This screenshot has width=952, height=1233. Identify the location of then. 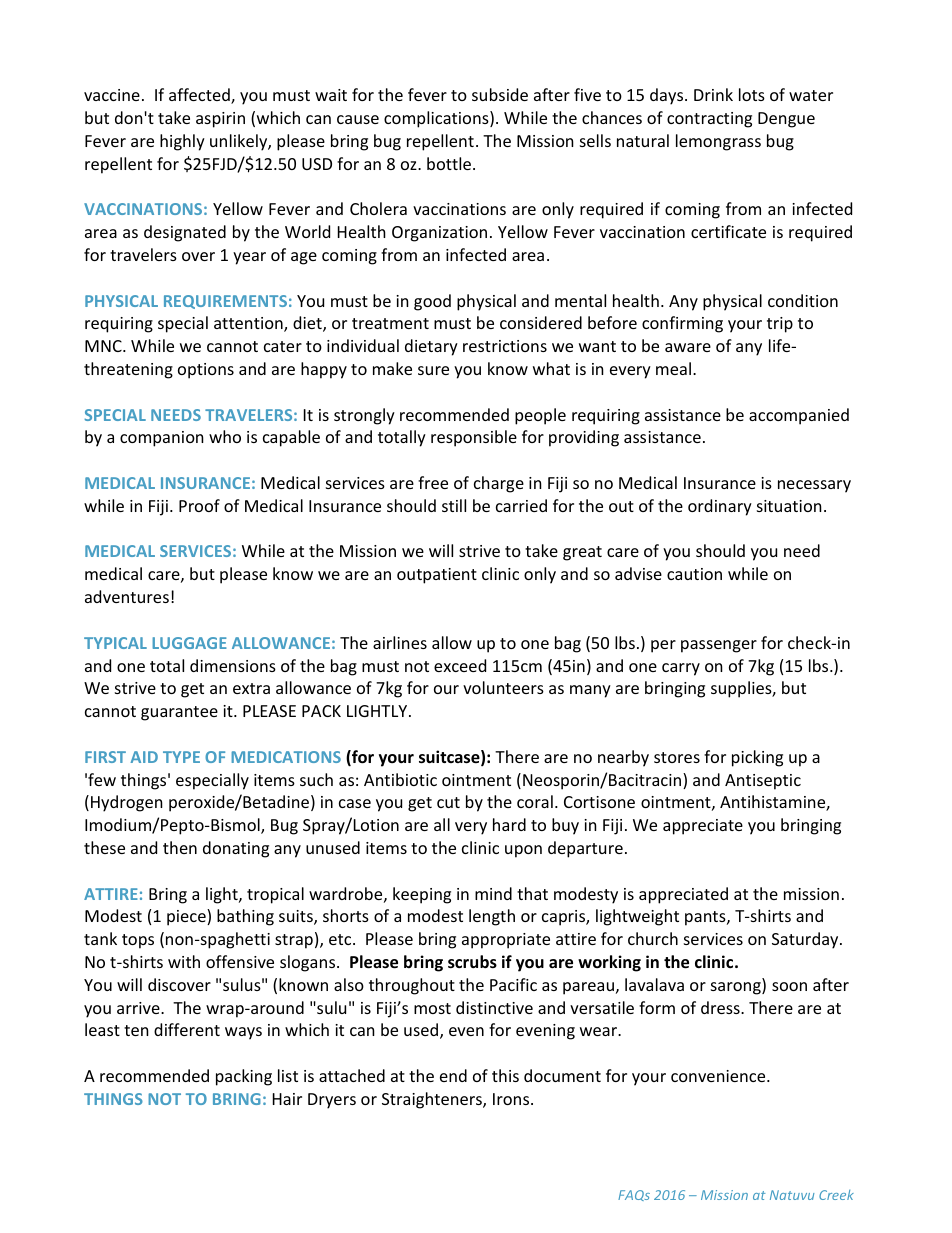
(180, 847).
